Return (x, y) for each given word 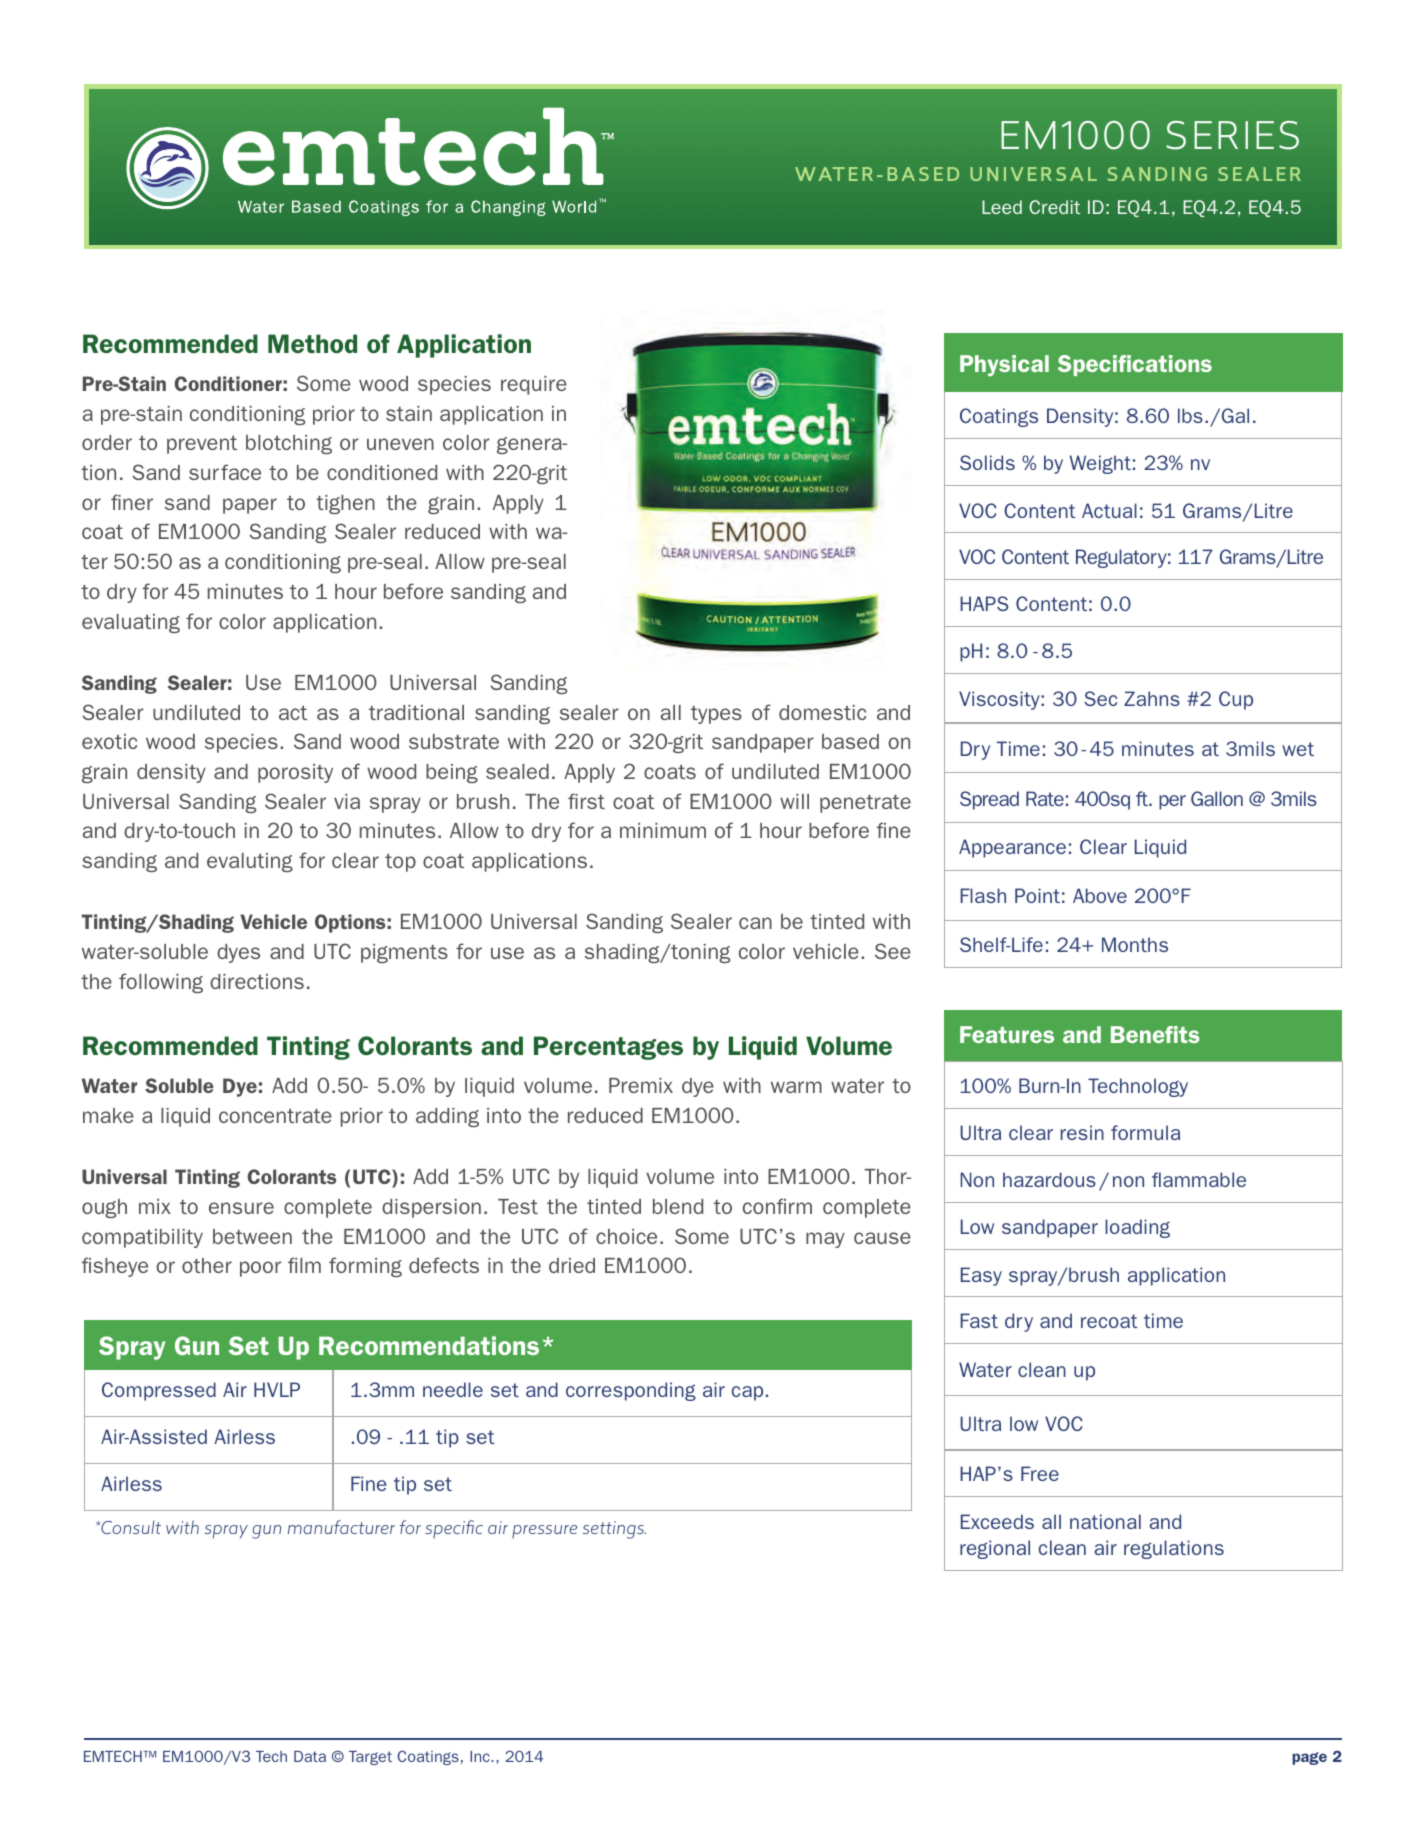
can (755, 923)
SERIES (1232, 135)
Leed (1002, 207)
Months (1135, 944)
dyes (238, 953)
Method (312, 343)
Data (310, 1756)
